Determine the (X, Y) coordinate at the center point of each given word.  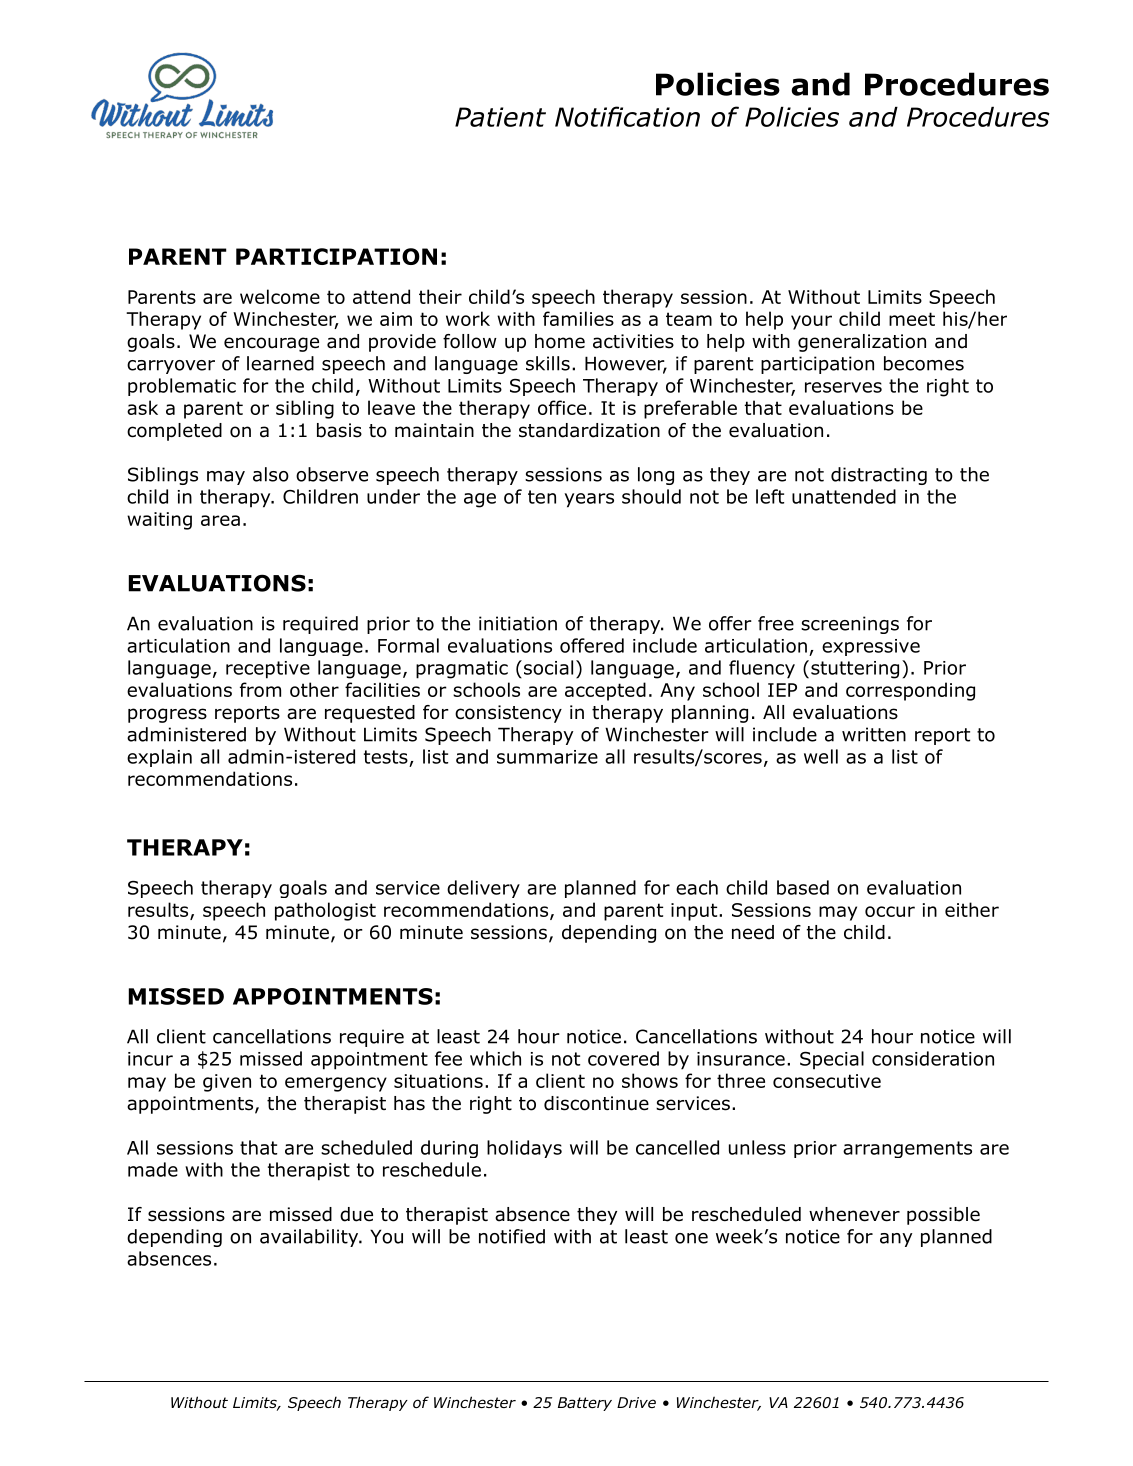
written (874, 734)
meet (912, 319)
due (356, 1214)
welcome (280, 296)
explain (159, 758)
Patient (500, 117)
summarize (547, 757)
